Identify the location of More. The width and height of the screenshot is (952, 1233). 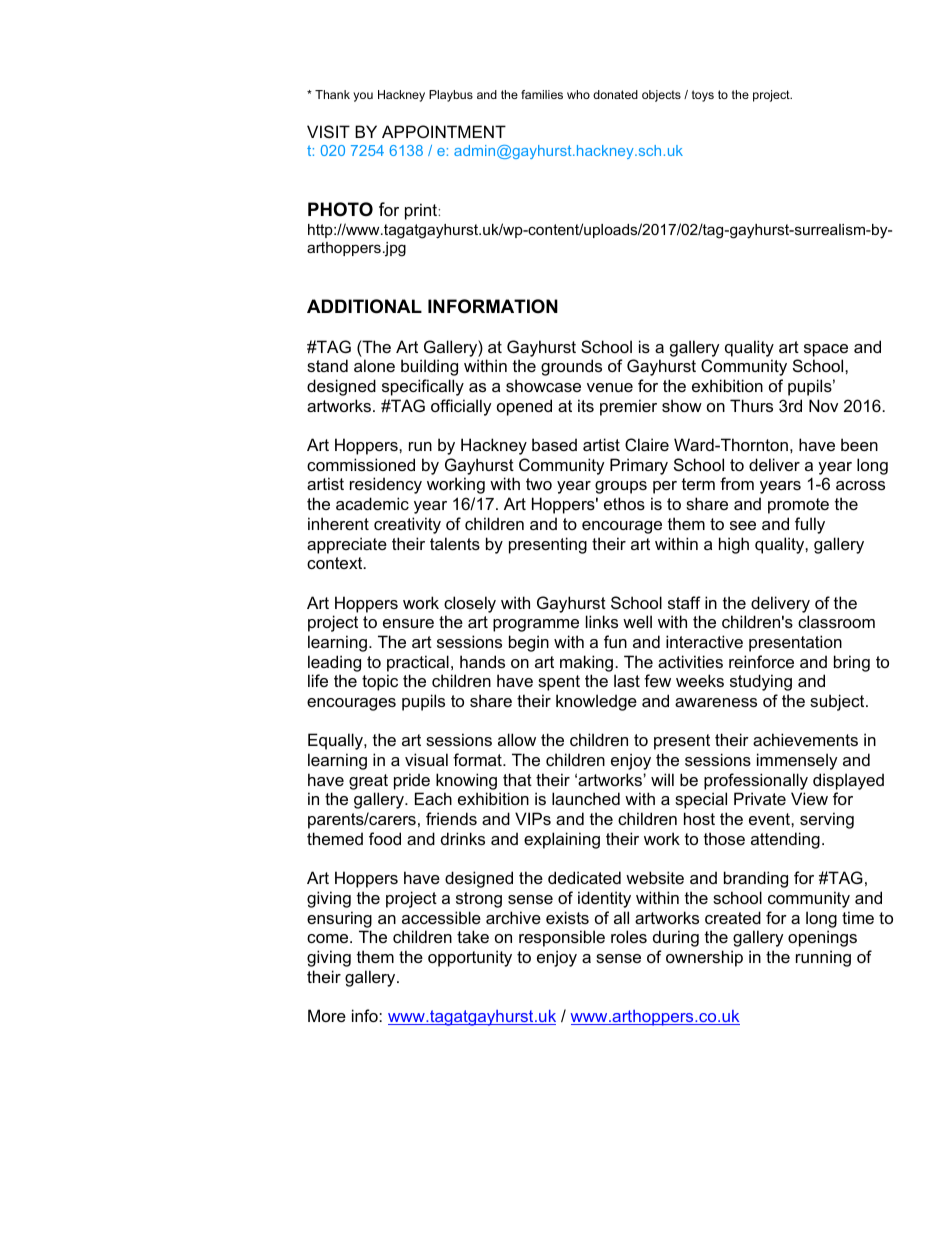
(327, 1015).
